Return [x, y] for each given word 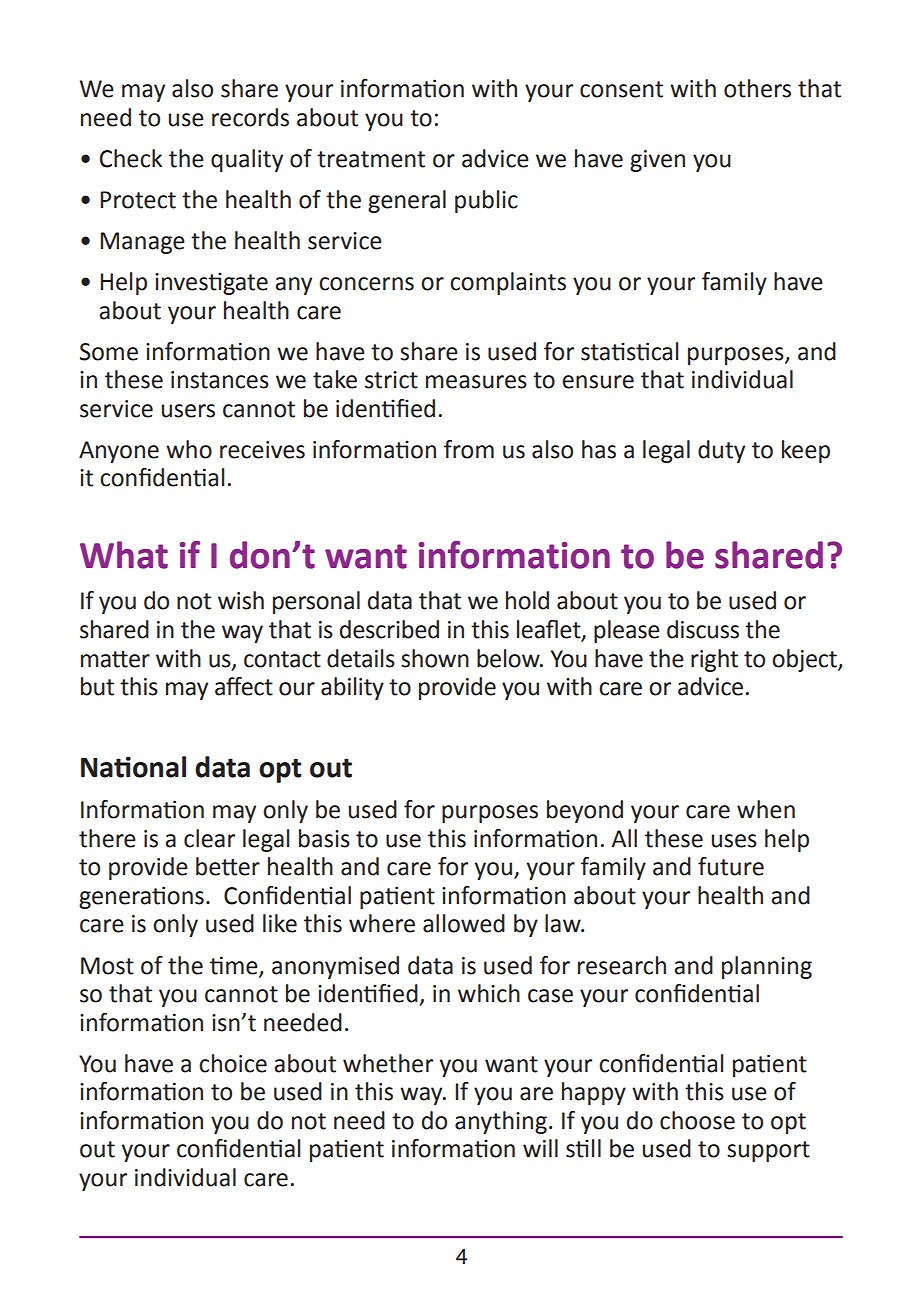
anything [501, 1122]
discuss [703, 629]
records [250, 117]
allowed [464, 923]
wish [241, 600]
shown [435, 658]
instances [220, 380]
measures [476, 382]
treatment [371, 159]
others [757, 88]
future [731, 866]
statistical [629, 351]
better [228, 866]
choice [233, 1063]
